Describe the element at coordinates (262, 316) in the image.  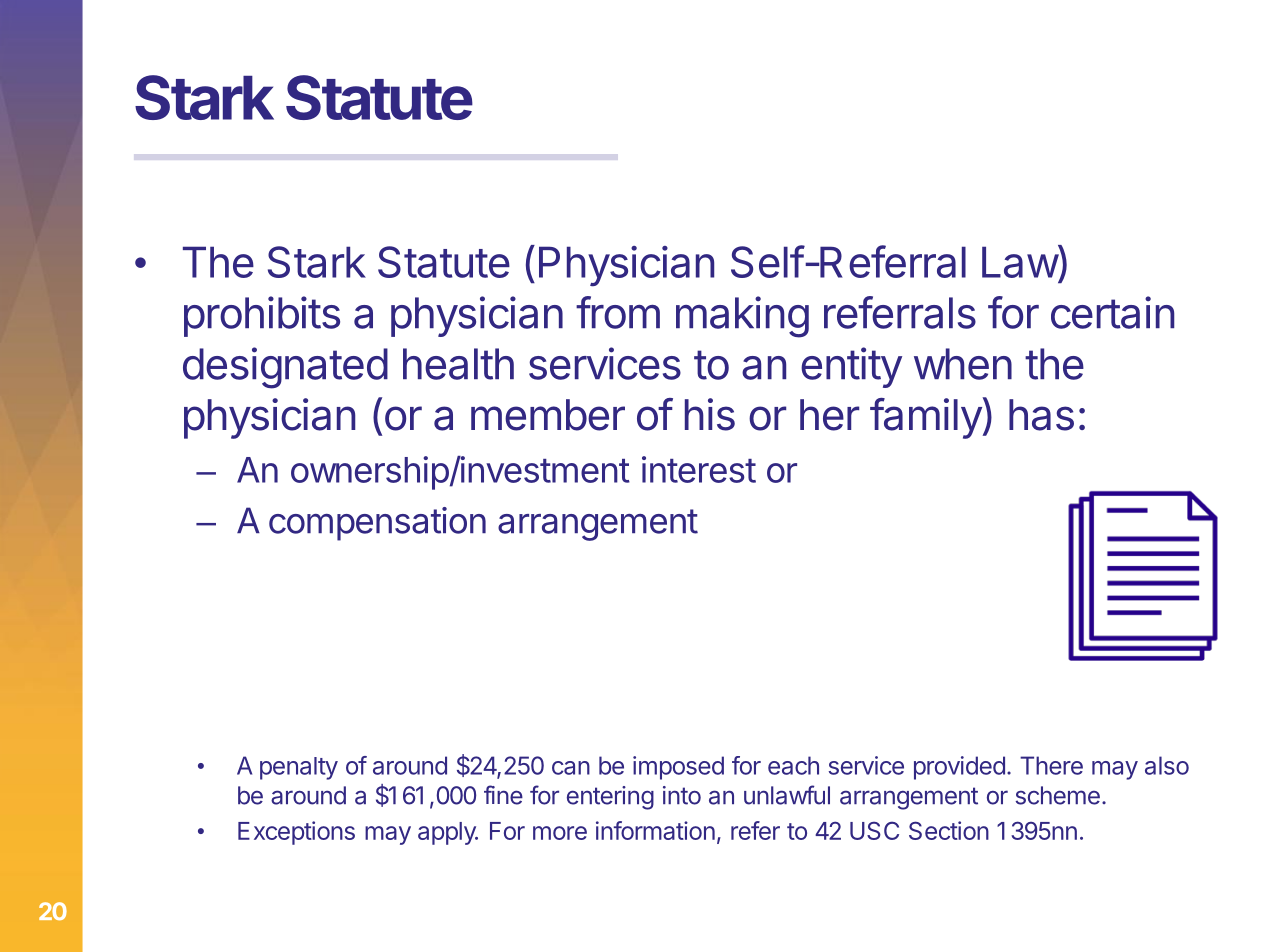
I see `prohibits` at that location.
